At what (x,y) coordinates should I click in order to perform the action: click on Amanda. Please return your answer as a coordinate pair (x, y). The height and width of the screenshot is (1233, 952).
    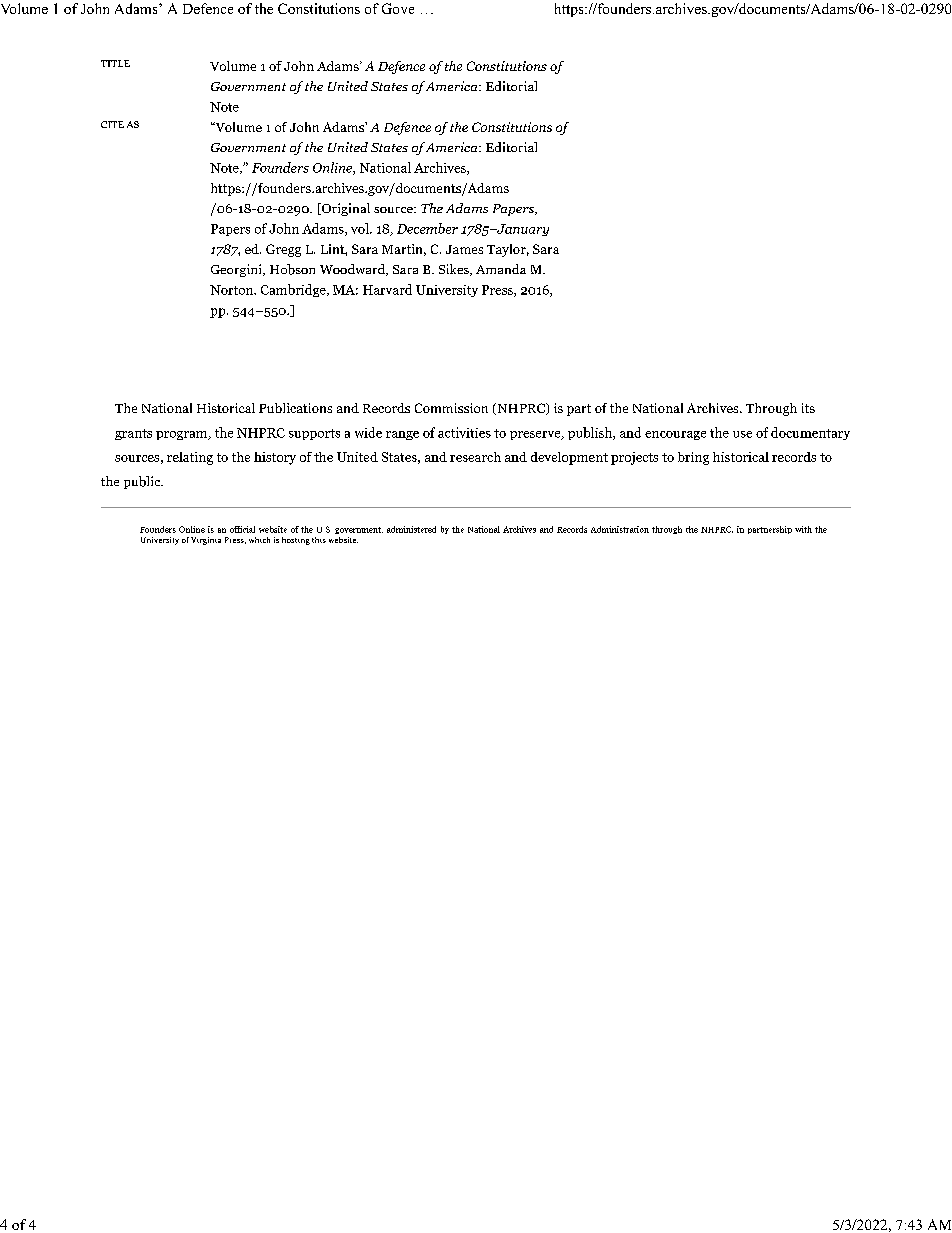
    Looking at the image, I should click on (501, 269).
